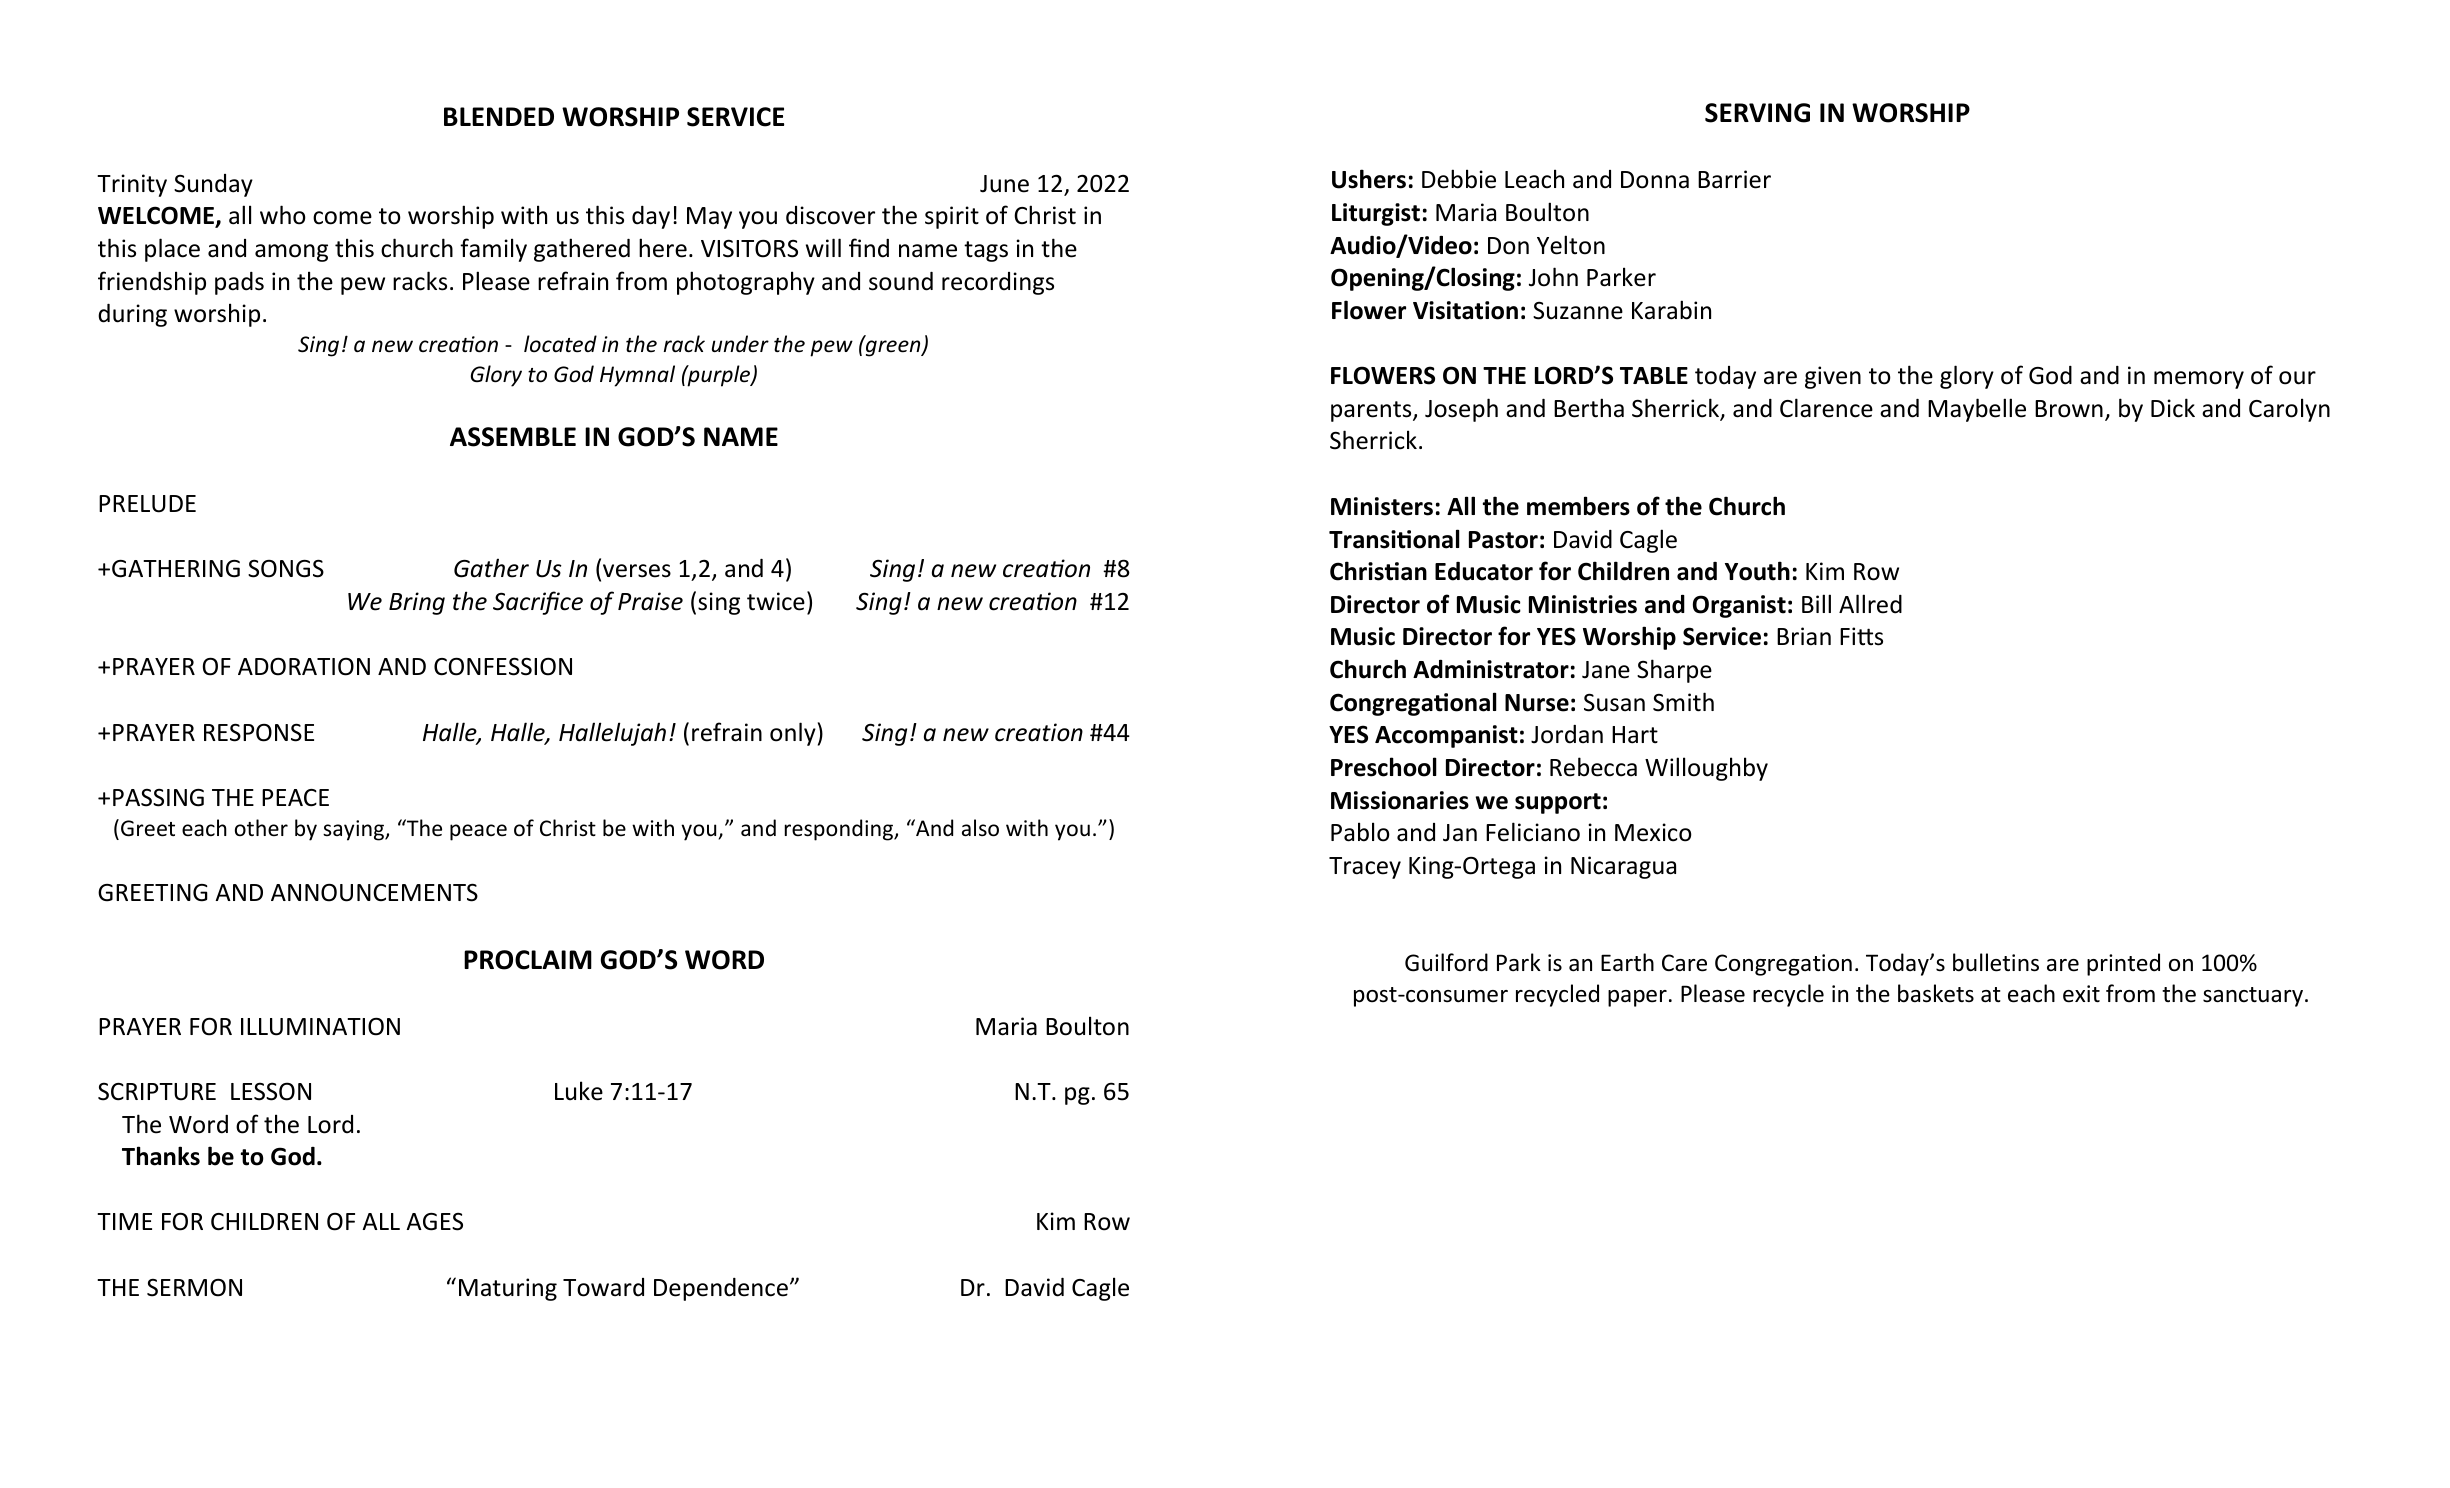 This image has height=1488, width=2450. I want to click on Ministers, so click(1382, 506).
